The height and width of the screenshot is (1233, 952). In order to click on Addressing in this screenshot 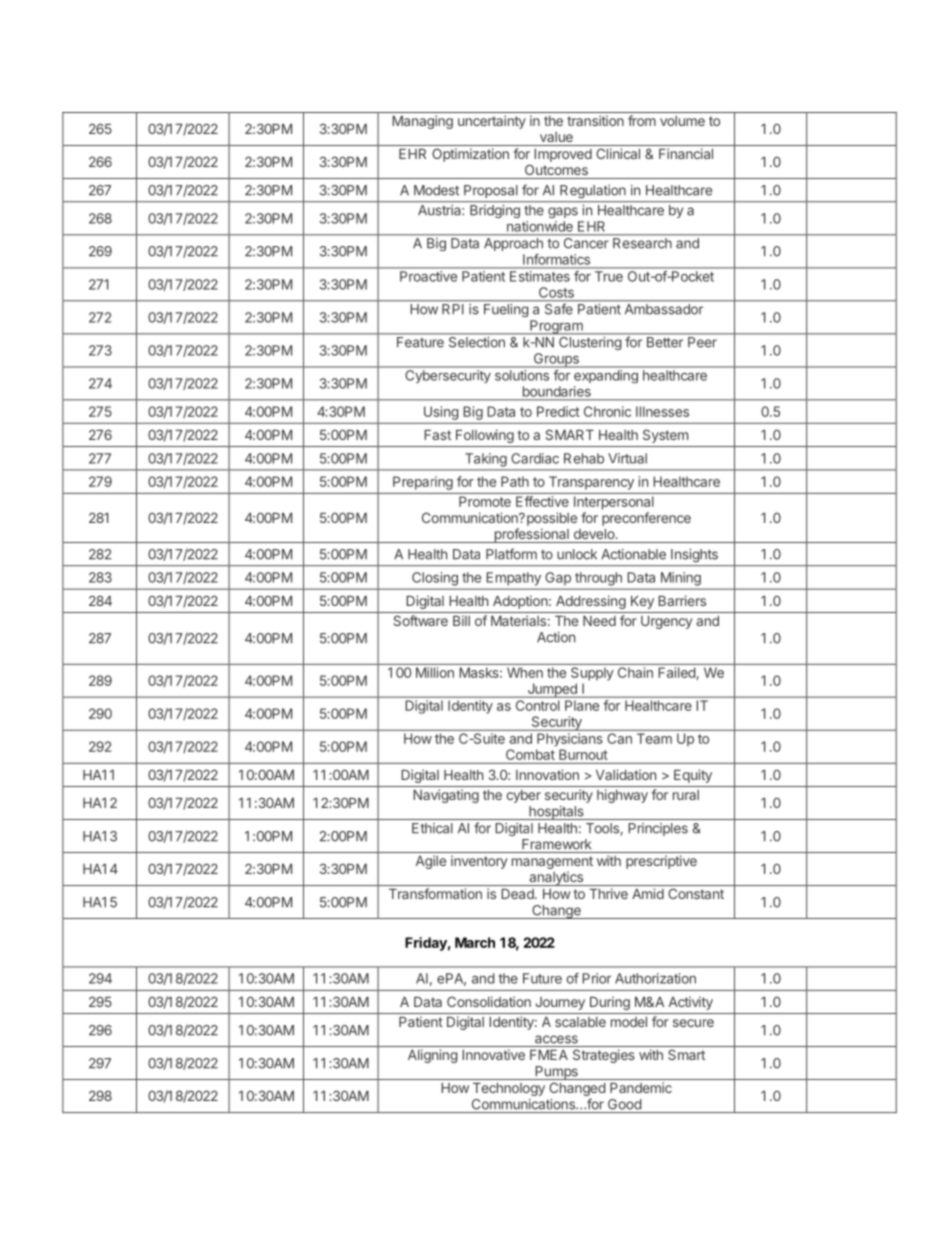, I will do `click(591, 602)`.
